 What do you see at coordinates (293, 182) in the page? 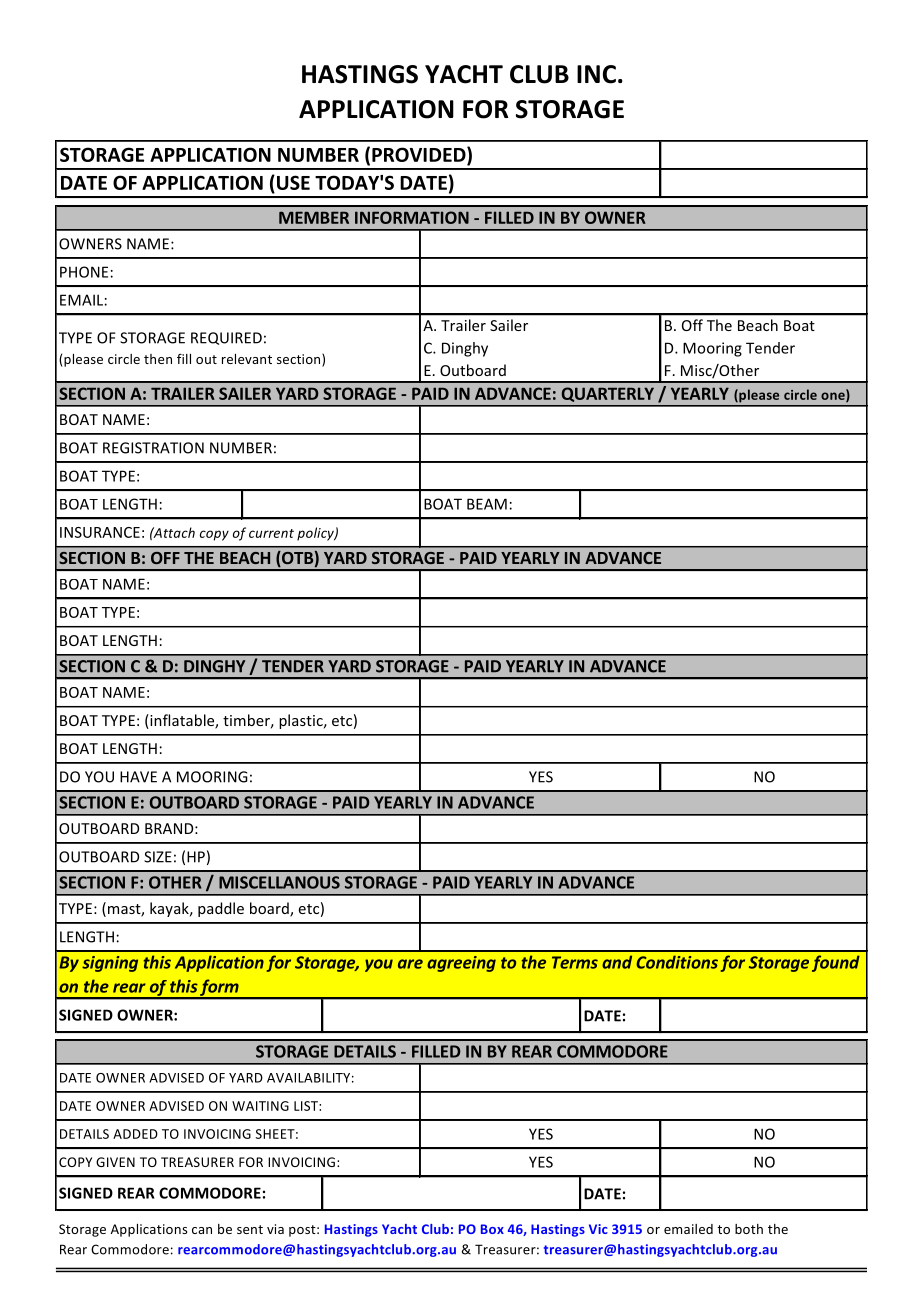
I see `USE` at bounding box center [293, 182].
